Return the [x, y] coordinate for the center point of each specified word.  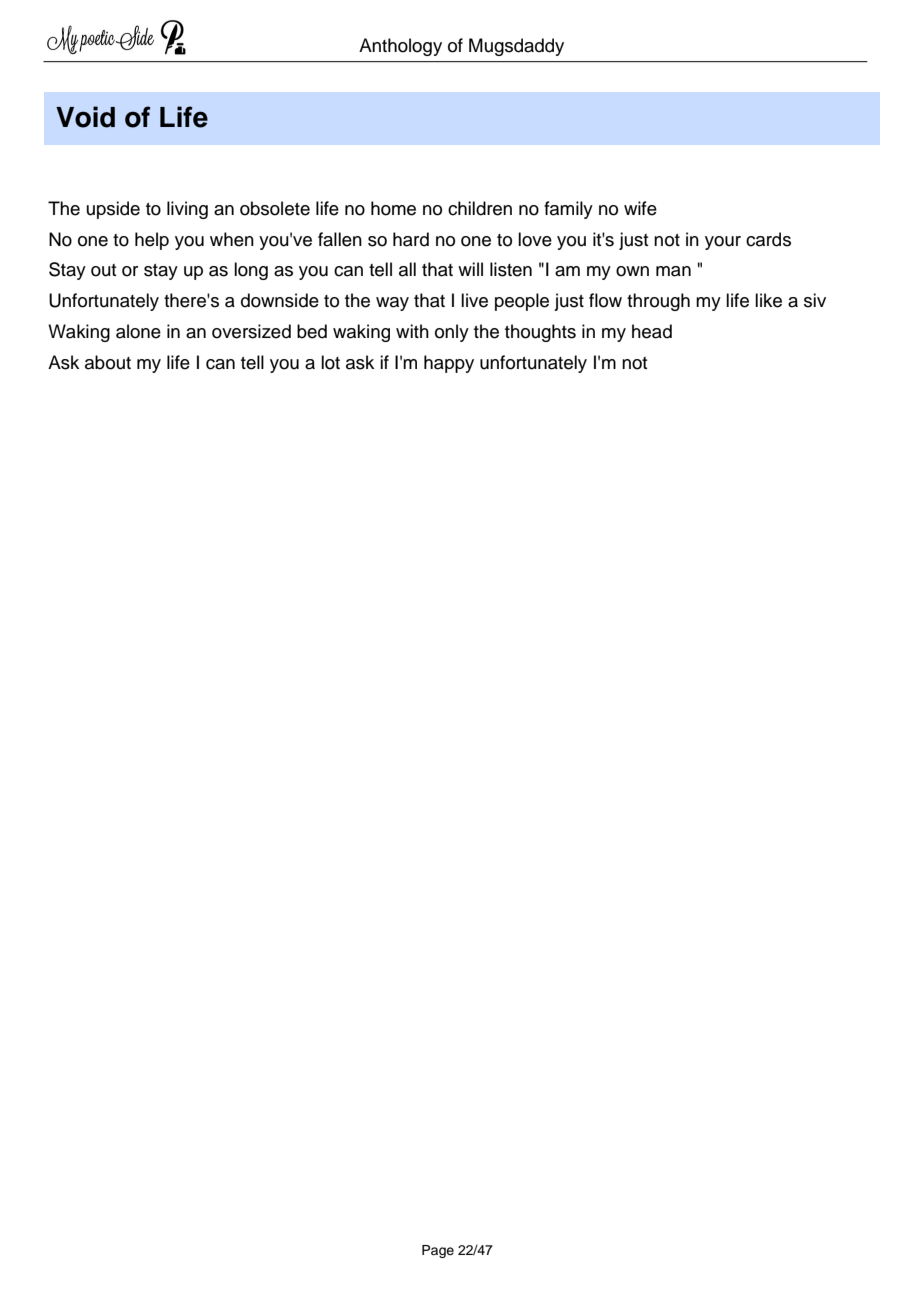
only [452, 333]
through [658, 302]
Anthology [400, 47]
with [412, 331]
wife [640, 208]
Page [438, 1251]
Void [85, 117]
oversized [251, 331]
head [652, 331]
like [768, 300]
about [108, 362]
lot [330, 362]
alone [138, 331]
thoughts [540, 333]
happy [449, 364]
